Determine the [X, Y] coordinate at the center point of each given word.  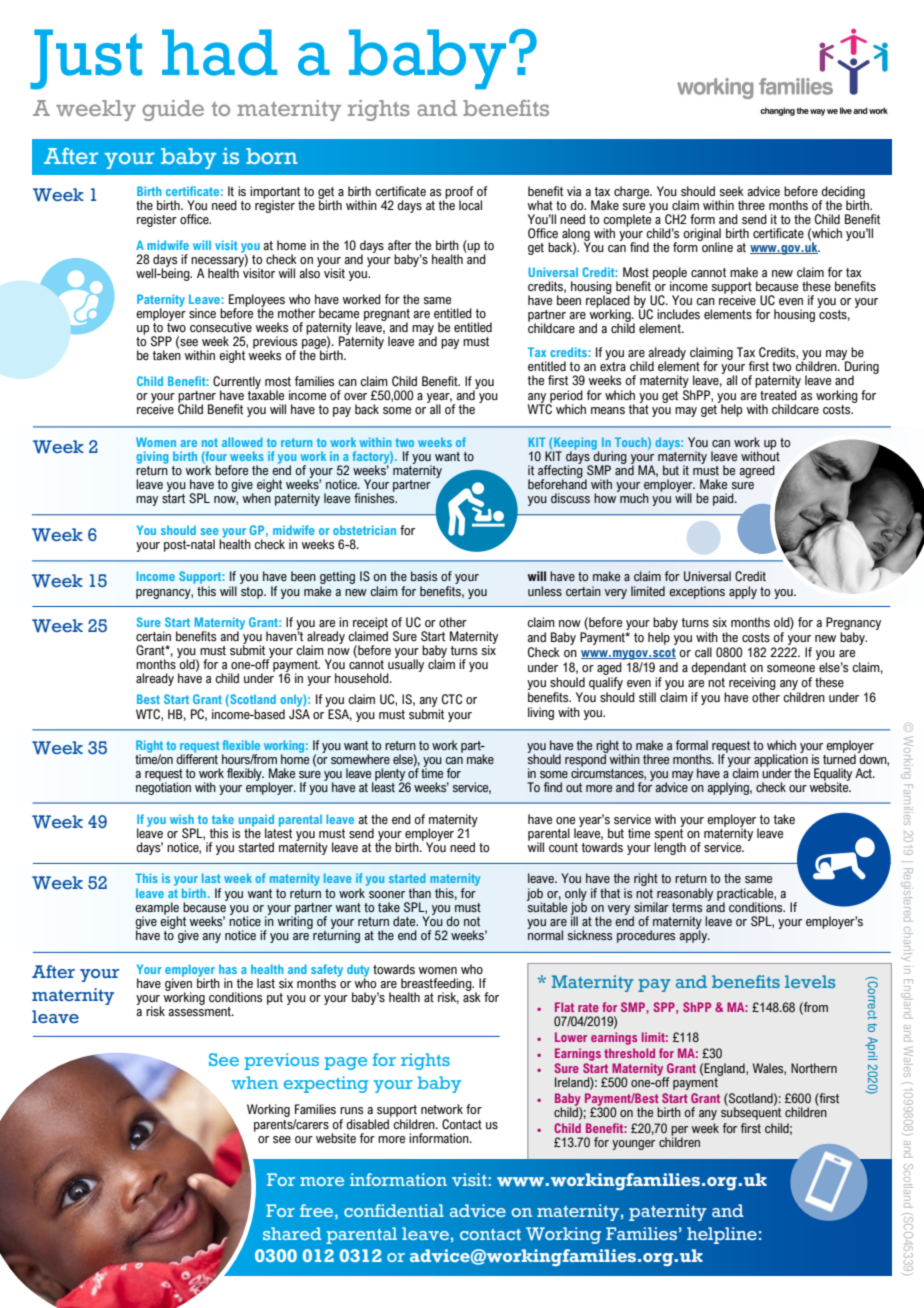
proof [459, 193]
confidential [394, 1210]
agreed [757, 471]
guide [173, 110]
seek [732, 191]
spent [669, 834]
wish [182, 819]
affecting [560, 471]
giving [152, 457]
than [420, 893]
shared [292, 1233]
